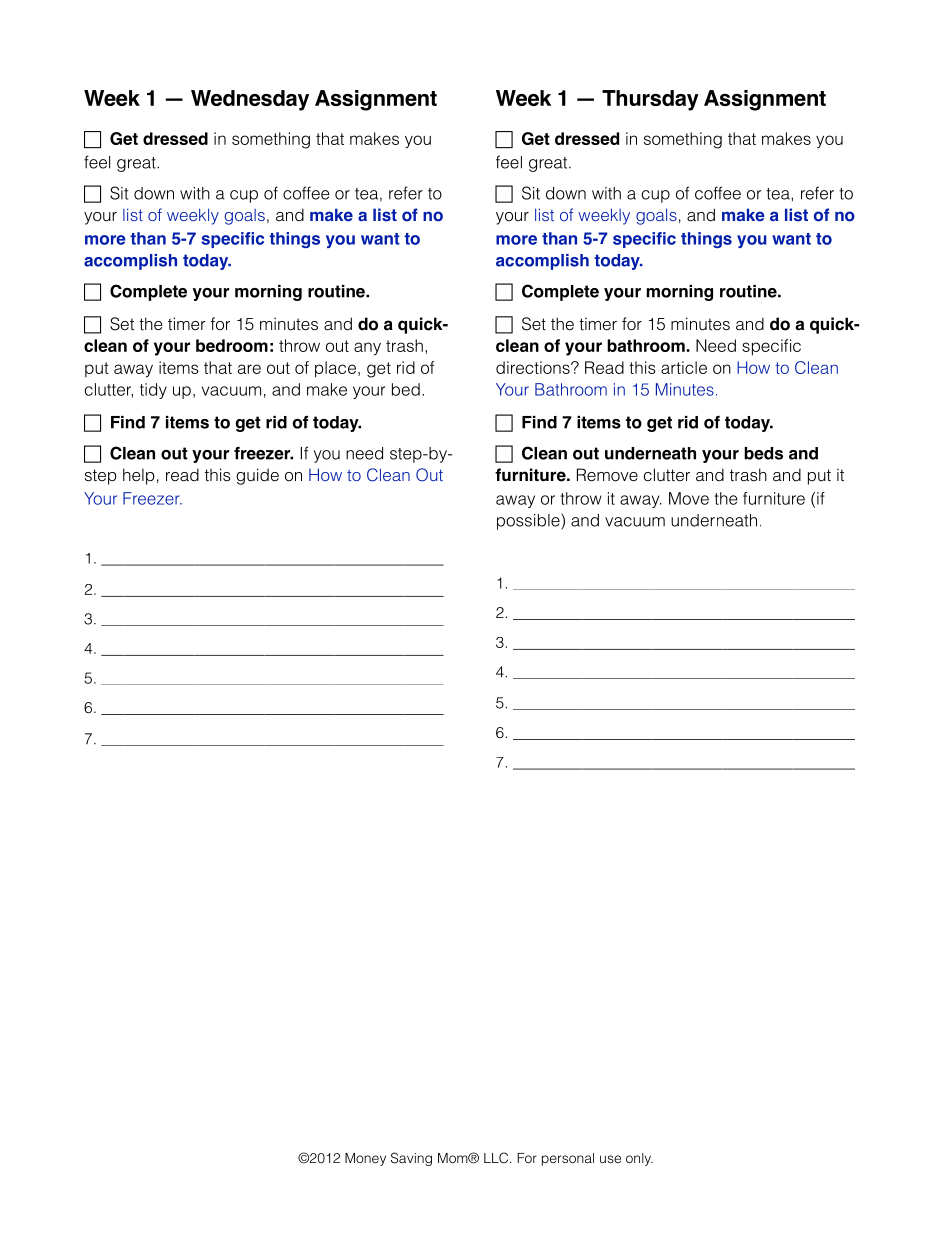 The width and height of the image is (952, 1233). What do you see at coordinates (684, 367) in the image?
I see `article` at bounding box center [684, 367].
